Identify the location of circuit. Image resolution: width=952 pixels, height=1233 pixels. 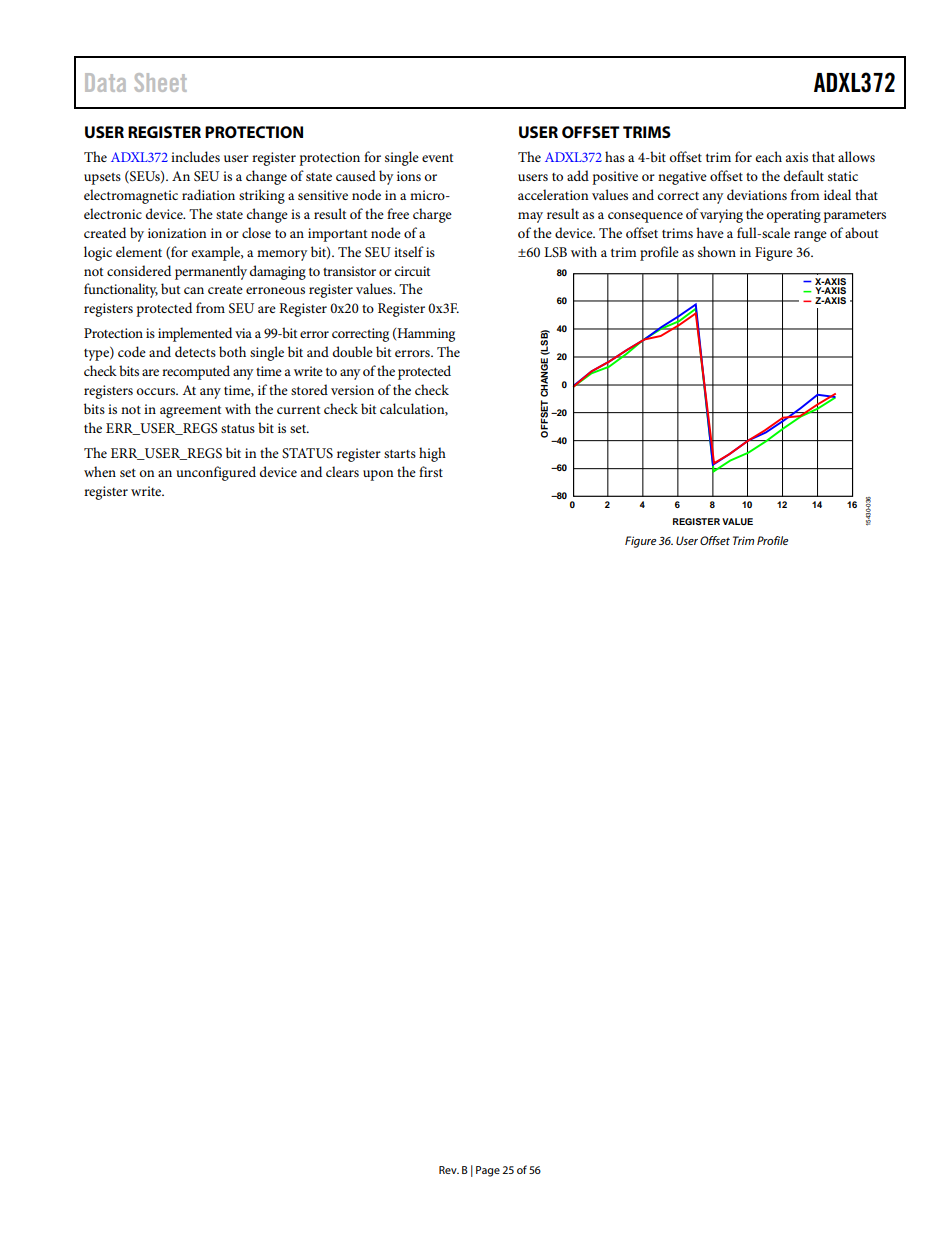
(412, 271).
